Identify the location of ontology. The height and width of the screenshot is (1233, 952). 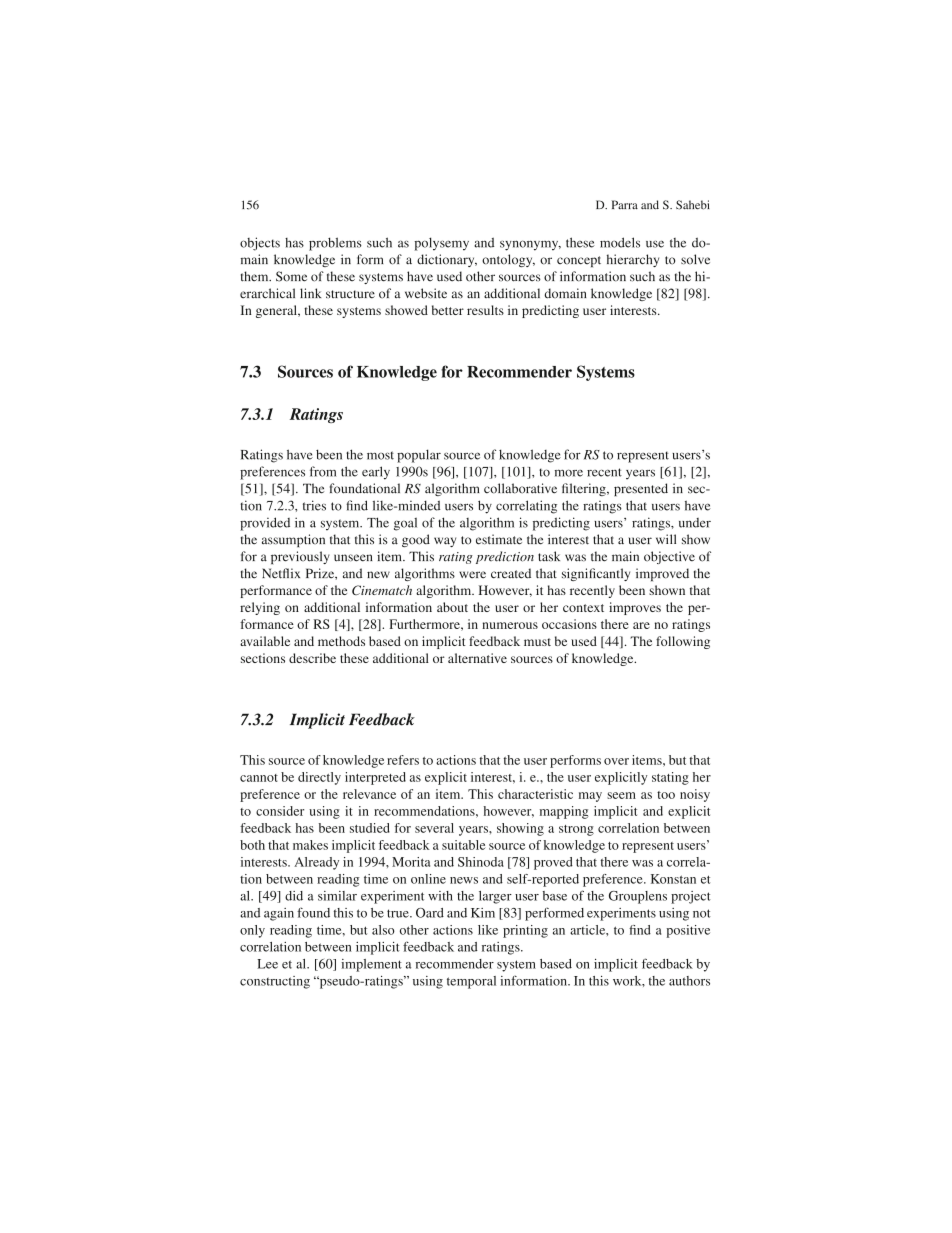
(508, 260).
